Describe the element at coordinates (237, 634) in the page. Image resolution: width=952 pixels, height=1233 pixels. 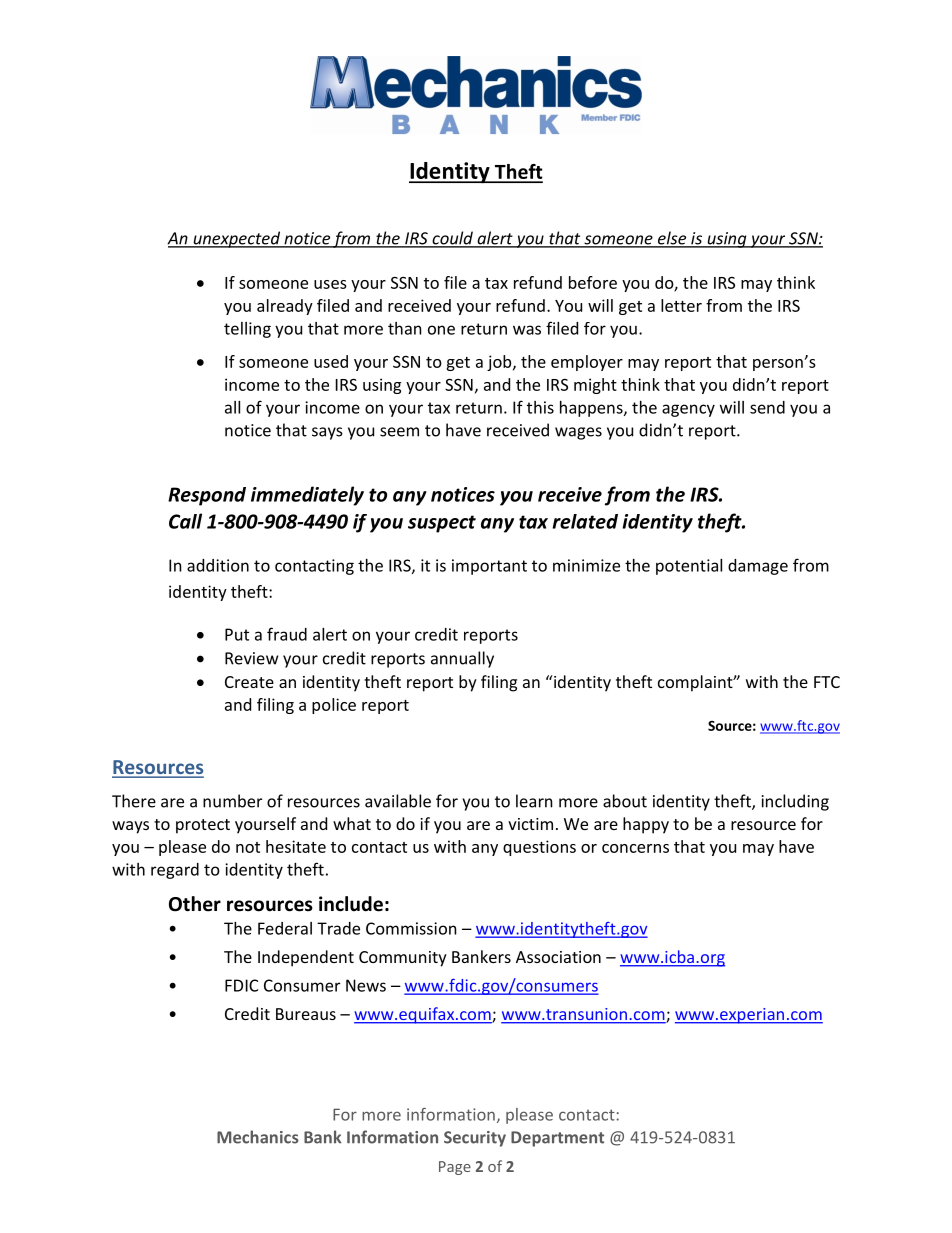
I see `Put` at that location.
